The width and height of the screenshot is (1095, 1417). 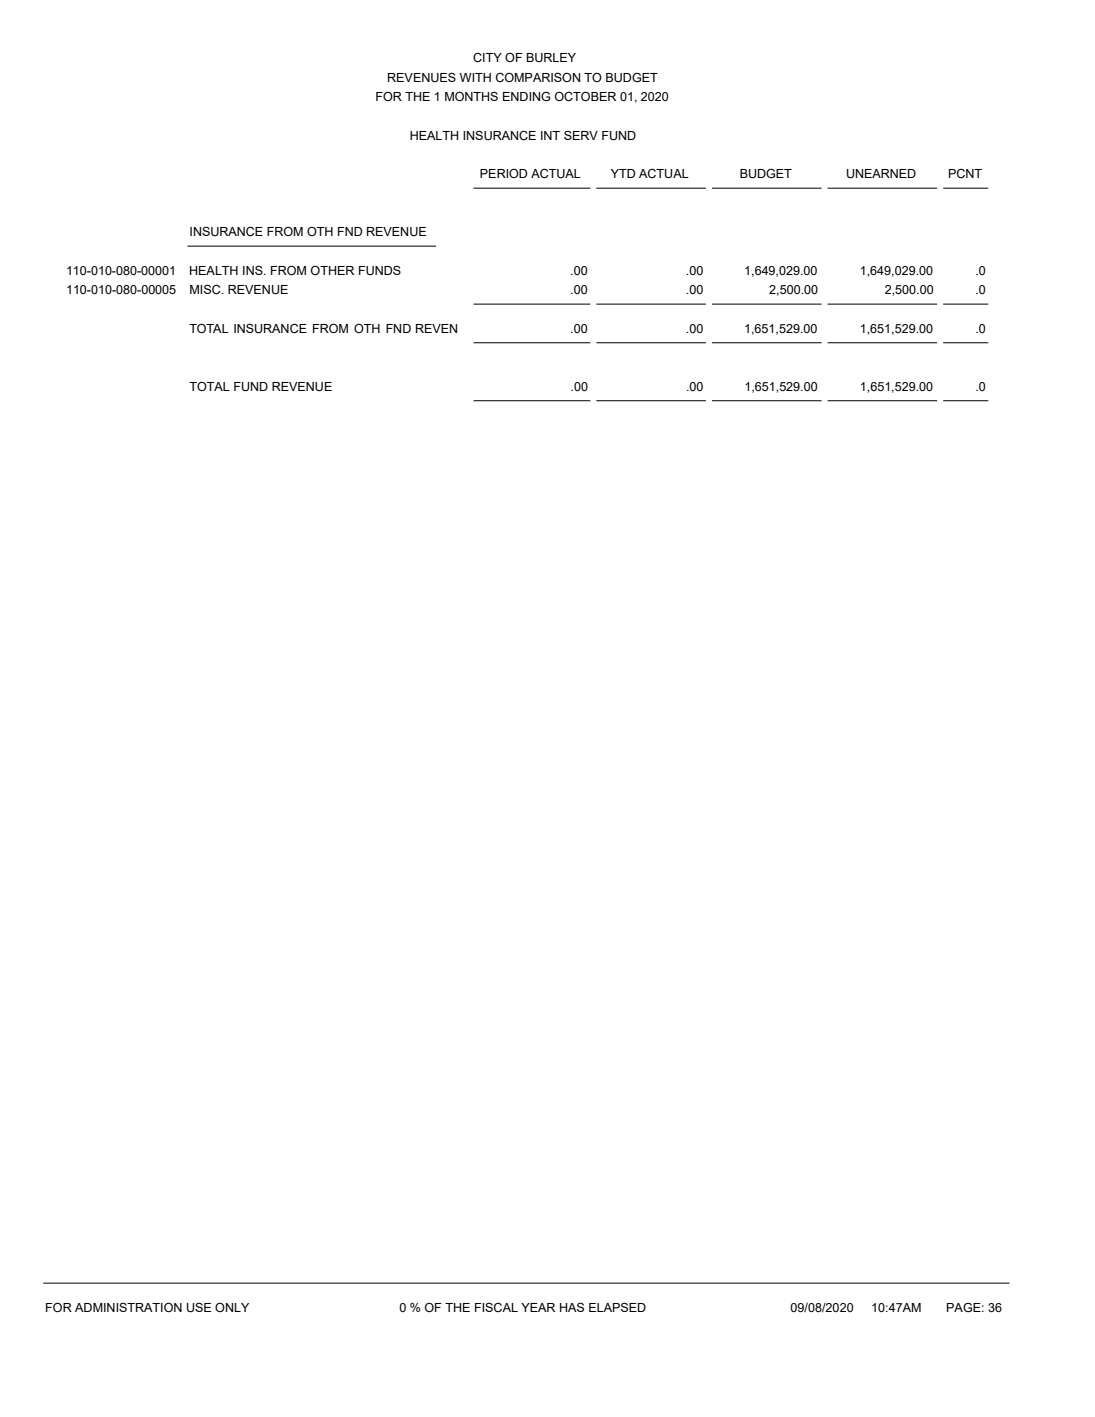 What do you see at coordinates (623, 173) in the screenshot?
I see `YTD` at bounding box center [623, 173].
